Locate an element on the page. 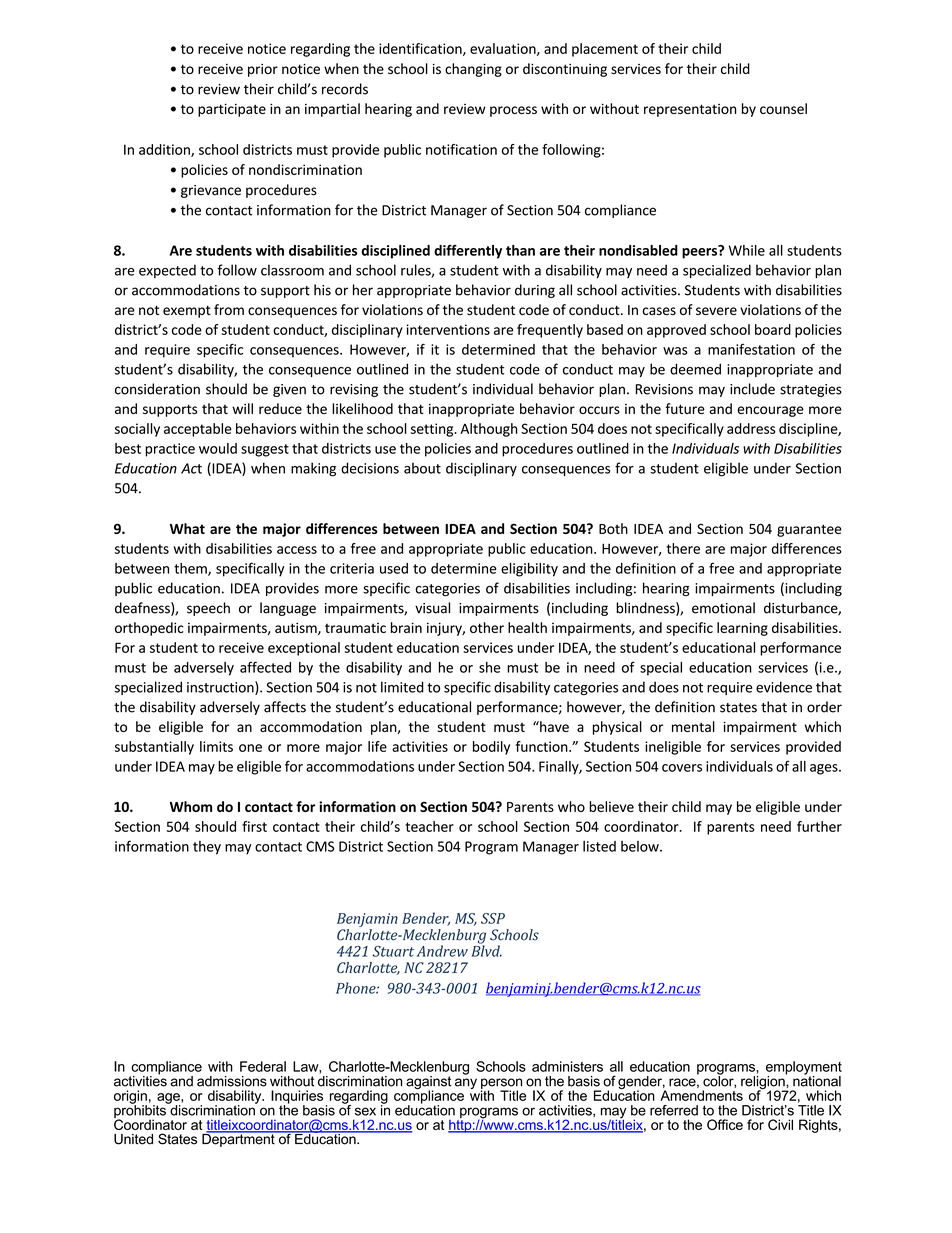 The width and height of the page is (952, 1233). participate is located at coordinates (232, 110).
